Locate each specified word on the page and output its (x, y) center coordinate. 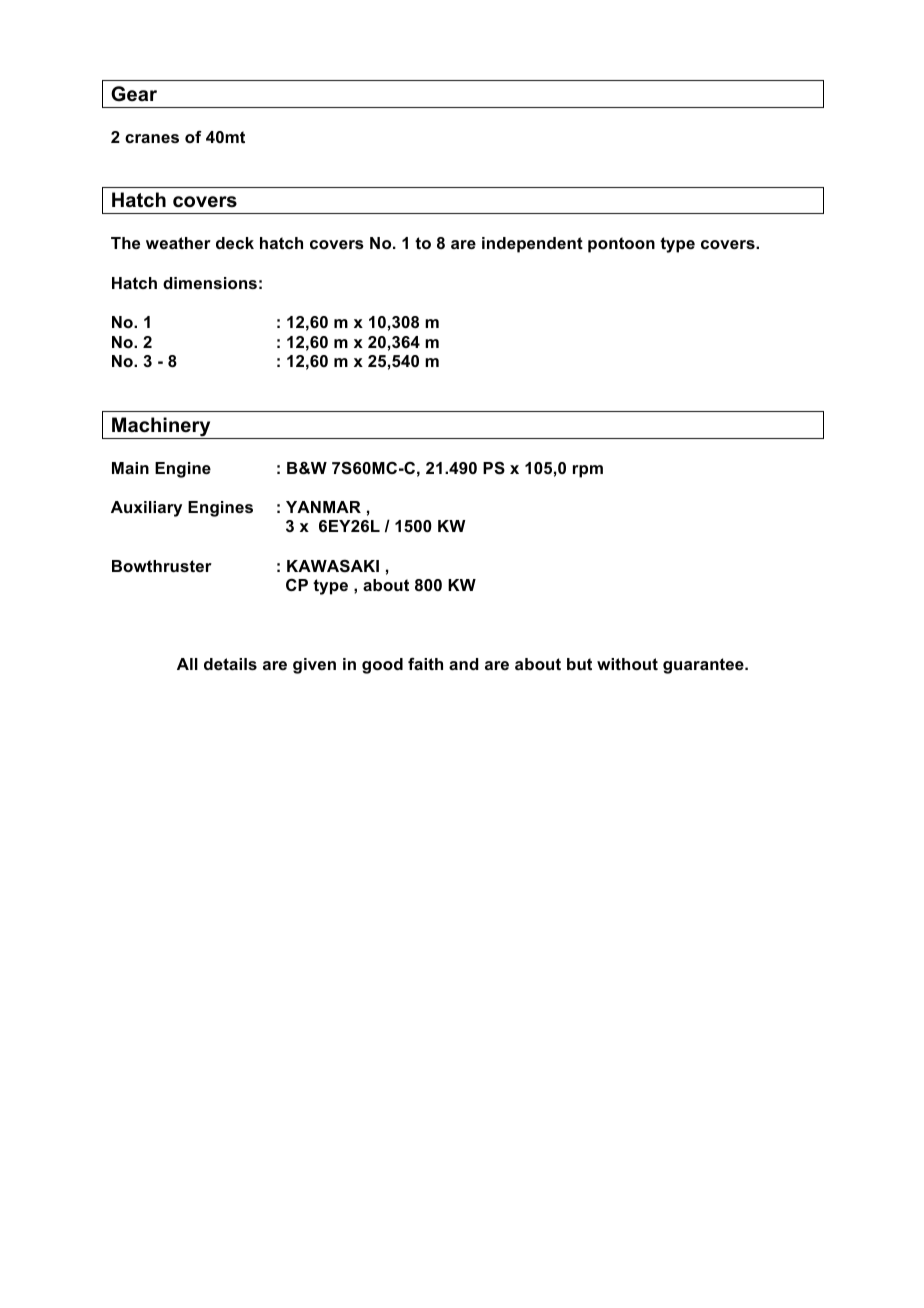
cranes (152, 138)
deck (235, 243)
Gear (134, 94)
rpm (588, 471)
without (627, 664)
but (579, 664)
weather (178, 243)
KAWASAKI (333, 566)
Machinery (161, 428)
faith (425, 663)
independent (532, 245)
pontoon (621, 245)
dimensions (210, 283)
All (187, 664)
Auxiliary (146, 509)
